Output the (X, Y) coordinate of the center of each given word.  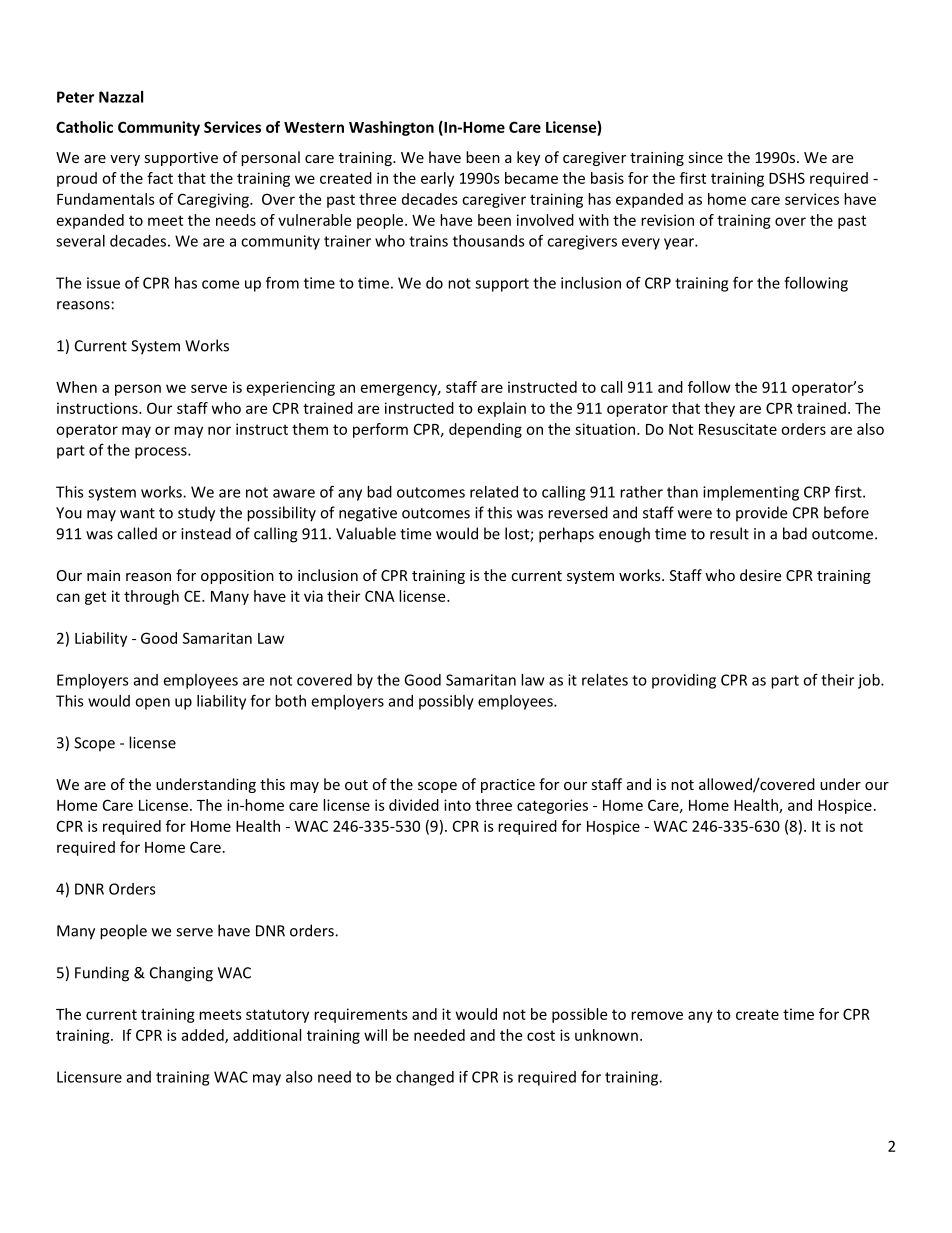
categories (552, 806)
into (457, 805)
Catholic (84, 127)
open (152, 704)
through (151, 597)
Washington (391, 128)
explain (502, 409)
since (705, 157)
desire (760, 575)
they (719, 409)
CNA (380, 596)
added (203, 1036)
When (76, 387)
